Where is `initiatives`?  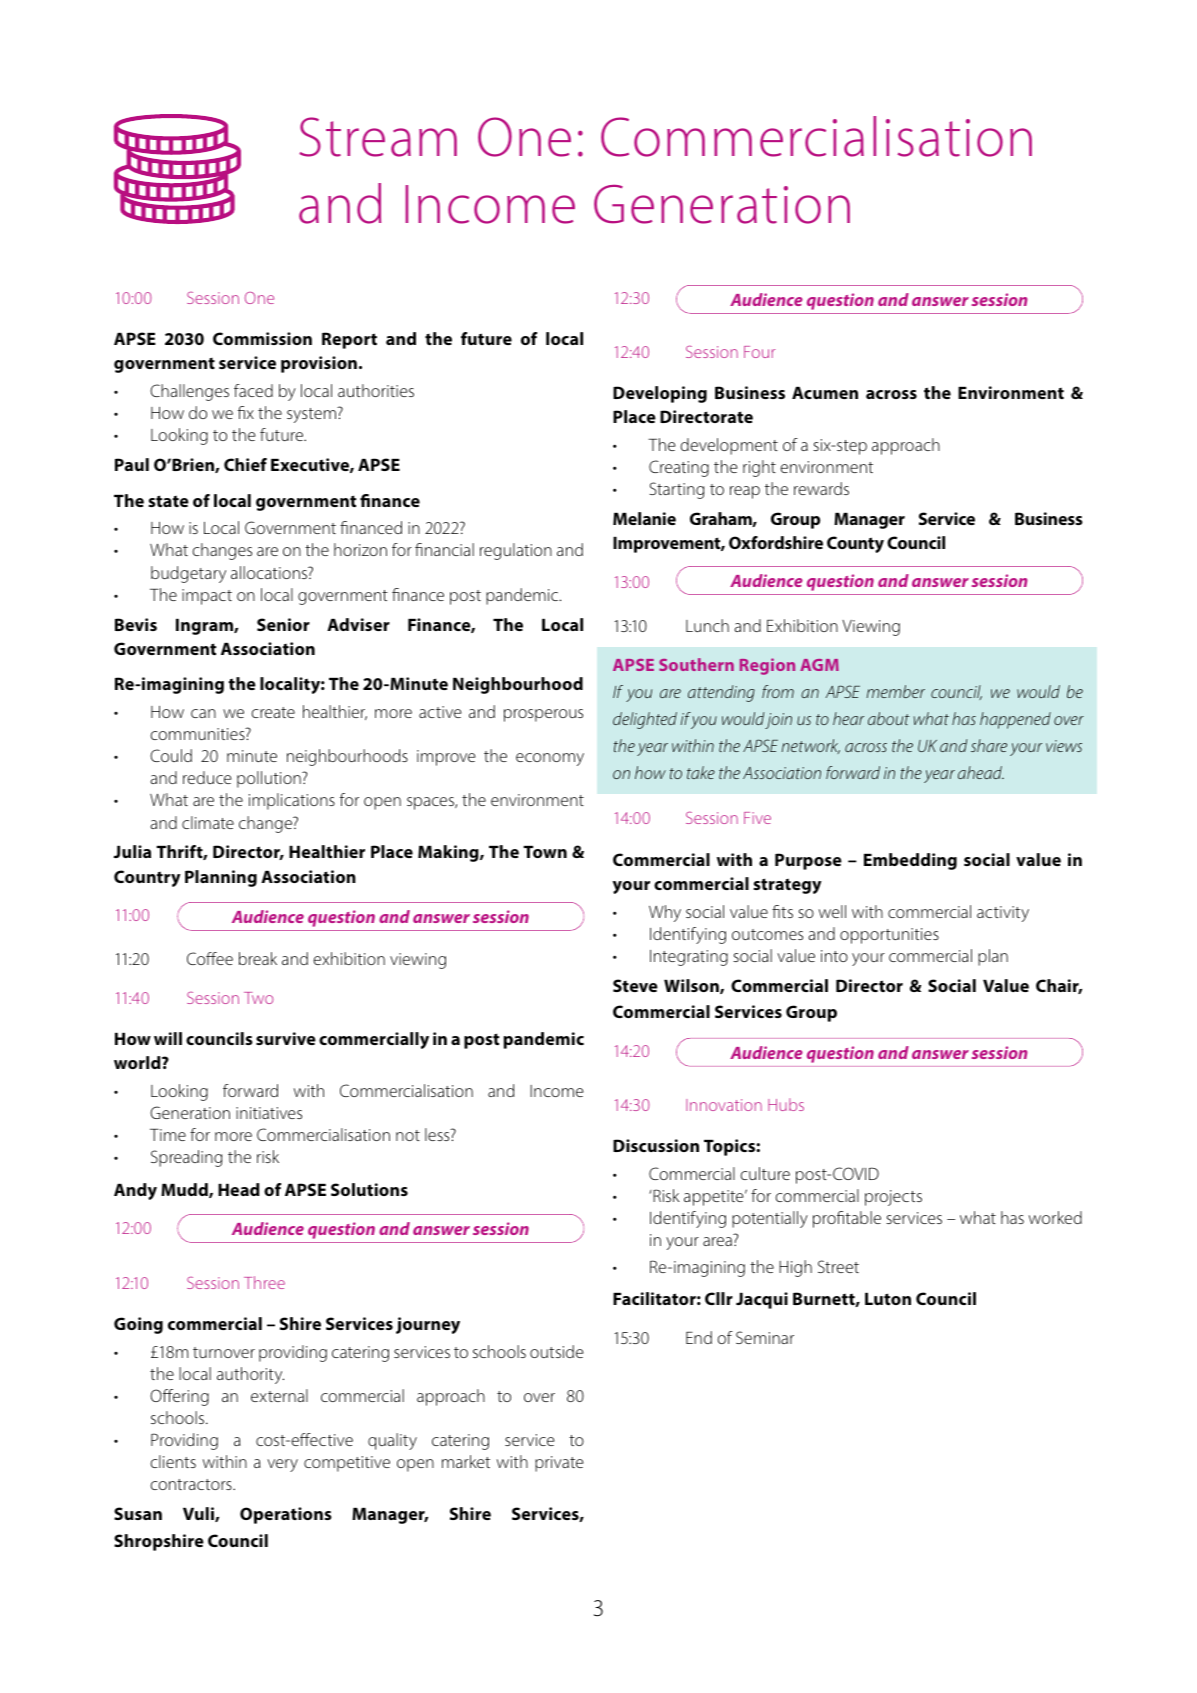
initiatives is located at coordinates (269, 1113).
